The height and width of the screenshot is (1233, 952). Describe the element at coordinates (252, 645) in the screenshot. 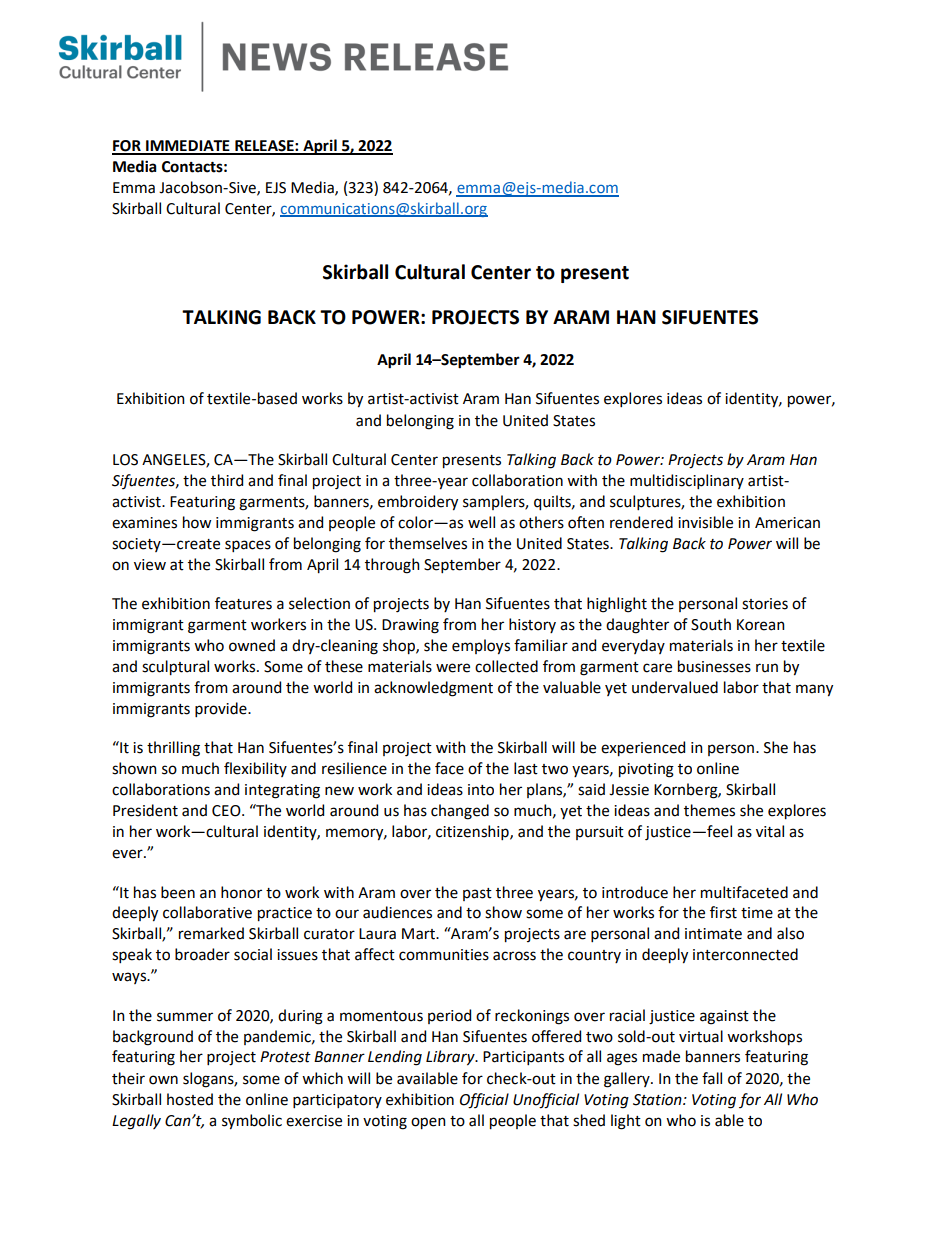

I see `owned` at that location.
